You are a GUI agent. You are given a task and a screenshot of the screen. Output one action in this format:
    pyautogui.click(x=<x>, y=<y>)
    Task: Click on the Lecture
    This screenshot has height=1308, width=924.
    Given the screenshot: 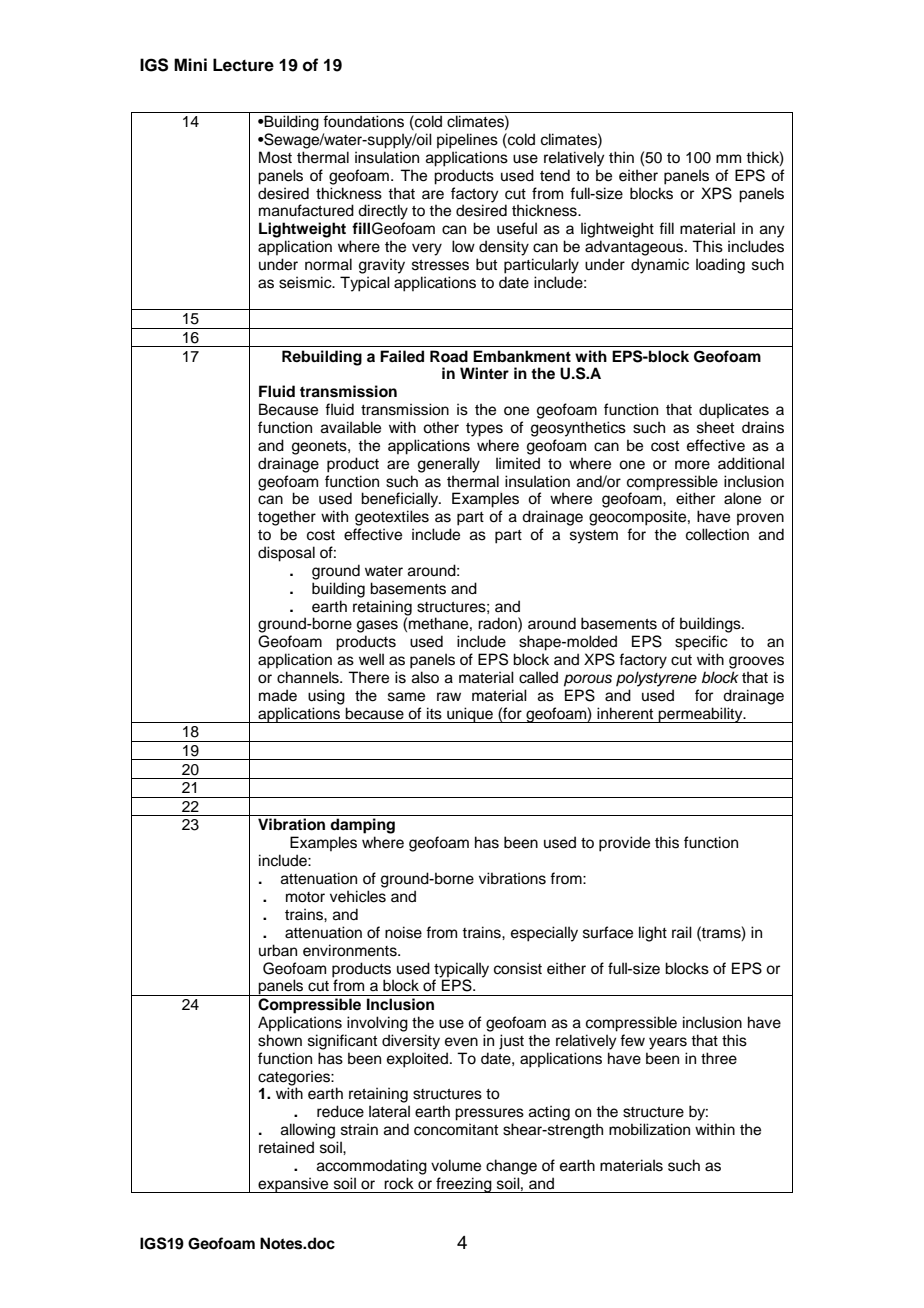 What is the action you would take?
    pyautogui.click(x=243, y=65)
